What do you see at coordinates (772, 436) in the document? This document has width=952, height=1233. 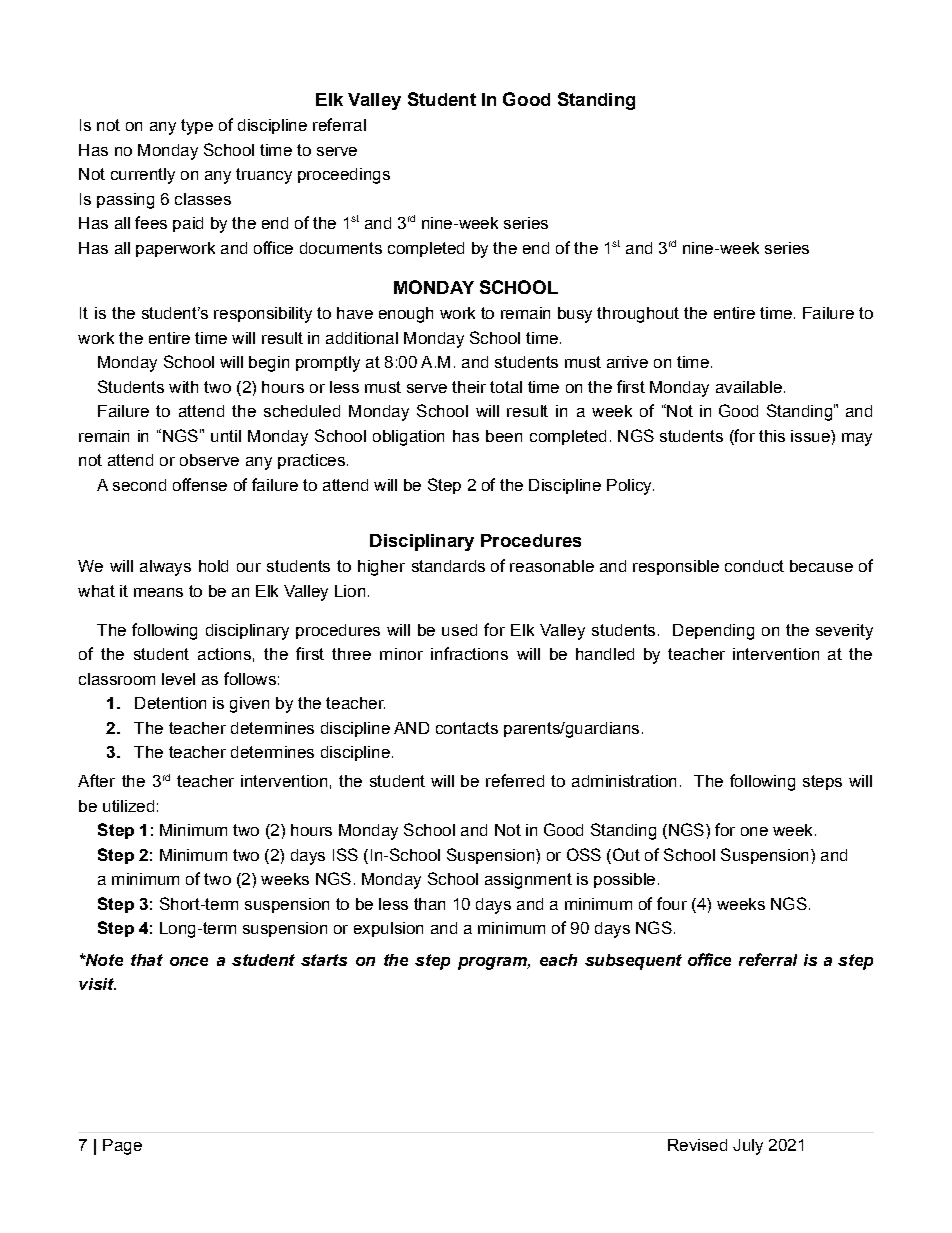 I see `this` at bounding box center [772, 436].
